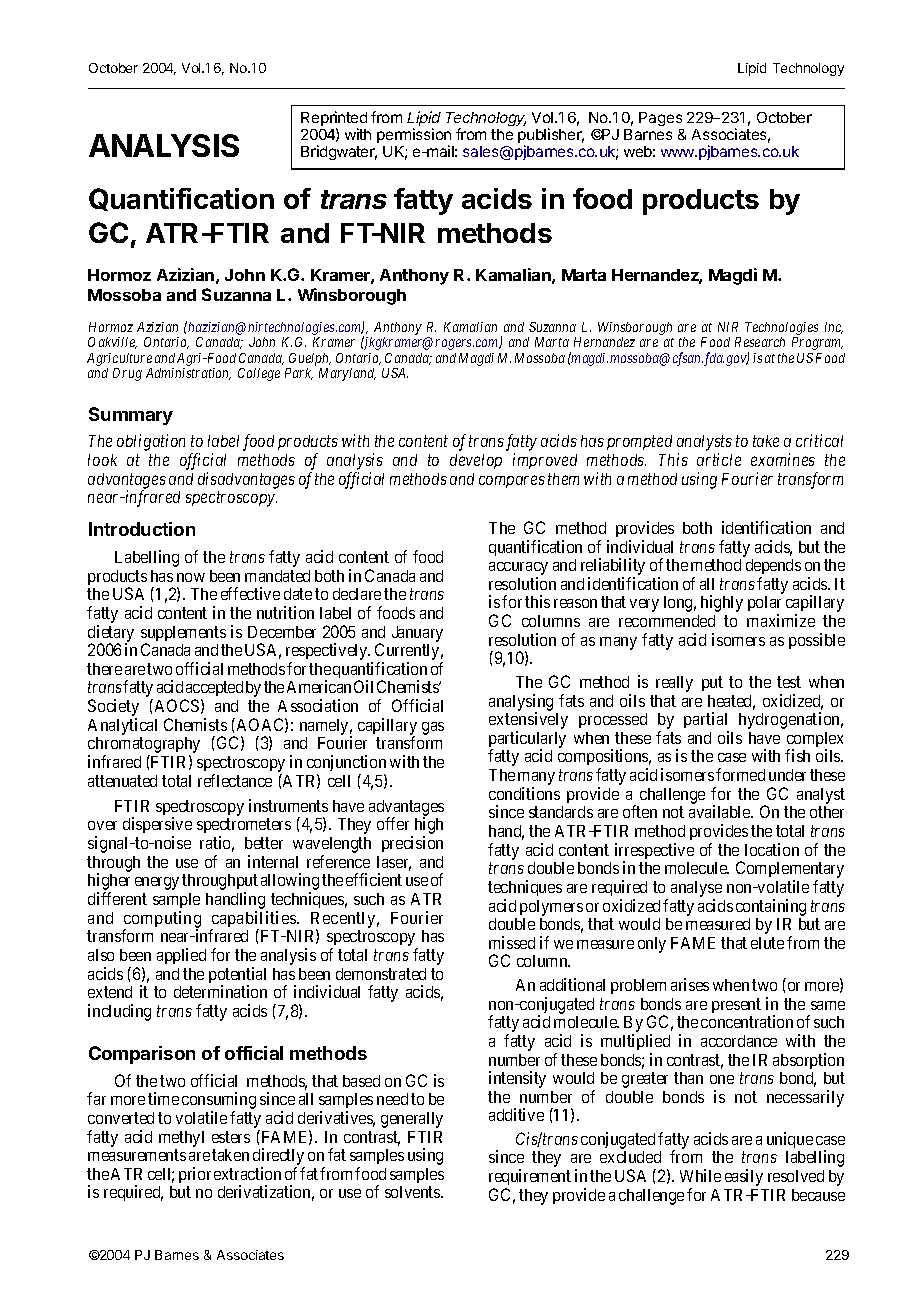 The height and width of the page is (1308, 924). What do you see at coordinates (719, 459) in the page?
I see `article` at bounding box center [719, 459].
